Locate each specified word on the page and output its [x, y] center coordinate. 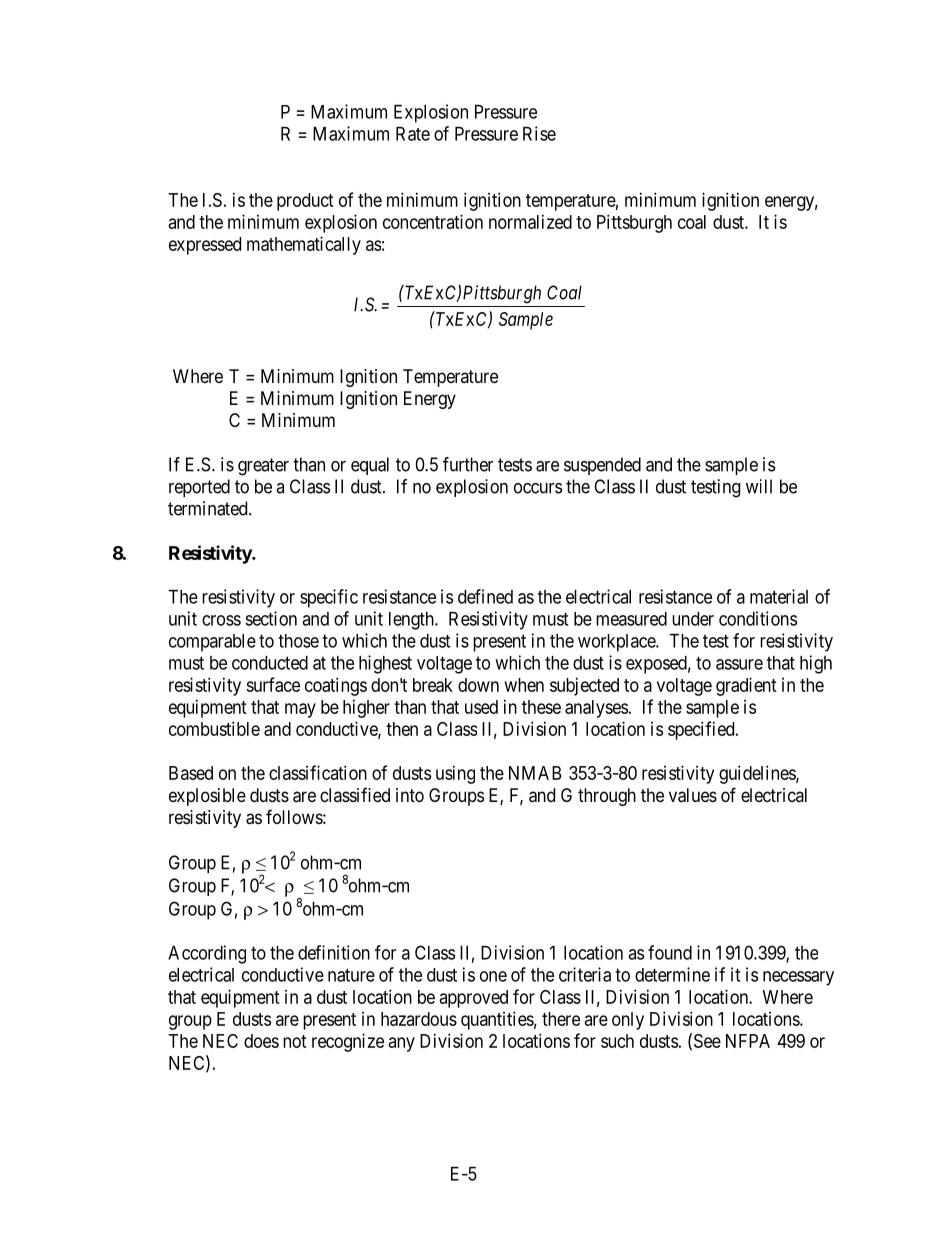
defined [485, 596]
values [693, 795]
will [759, 486]
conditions [758, 618]
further [468, 464]
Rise [539, 133]
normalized [530, 221]
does [261, 1041]
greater [263, 467]
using [455, 774]
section [271, 618]
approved [474, 999]
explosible [207, 797]
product [305, 202]
